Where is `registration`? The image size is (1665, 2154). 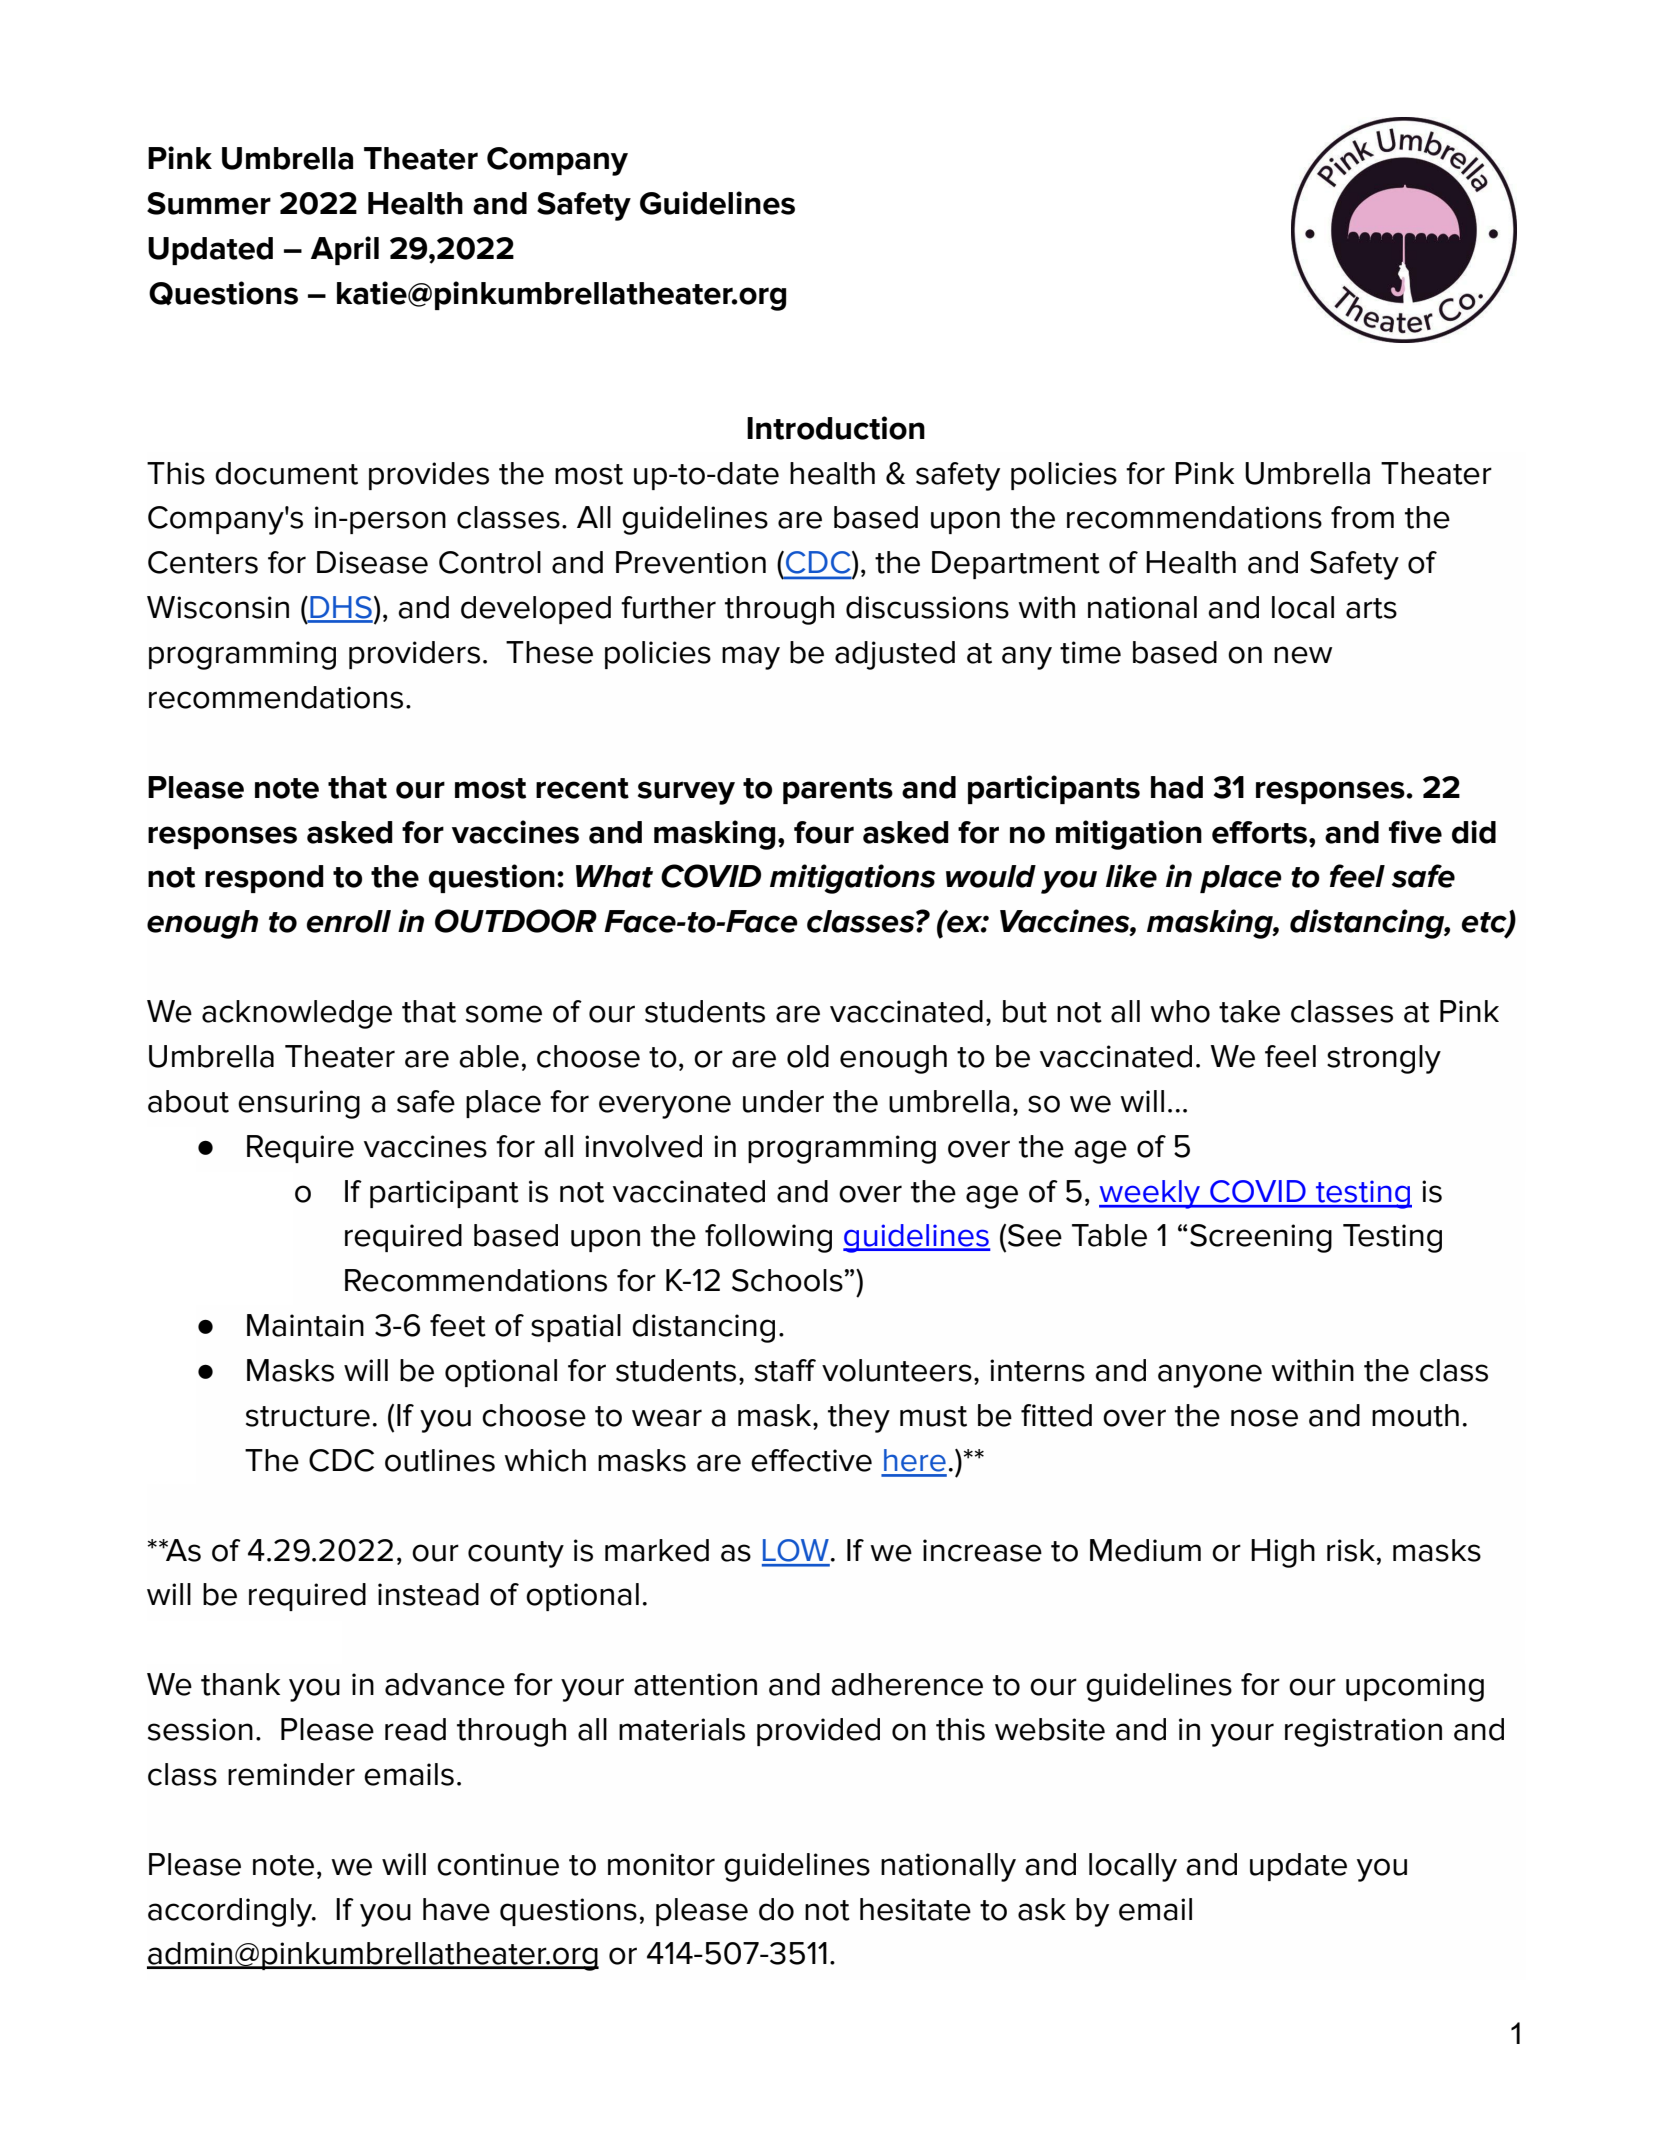
registration is located at coordinates (1363, 1732).
